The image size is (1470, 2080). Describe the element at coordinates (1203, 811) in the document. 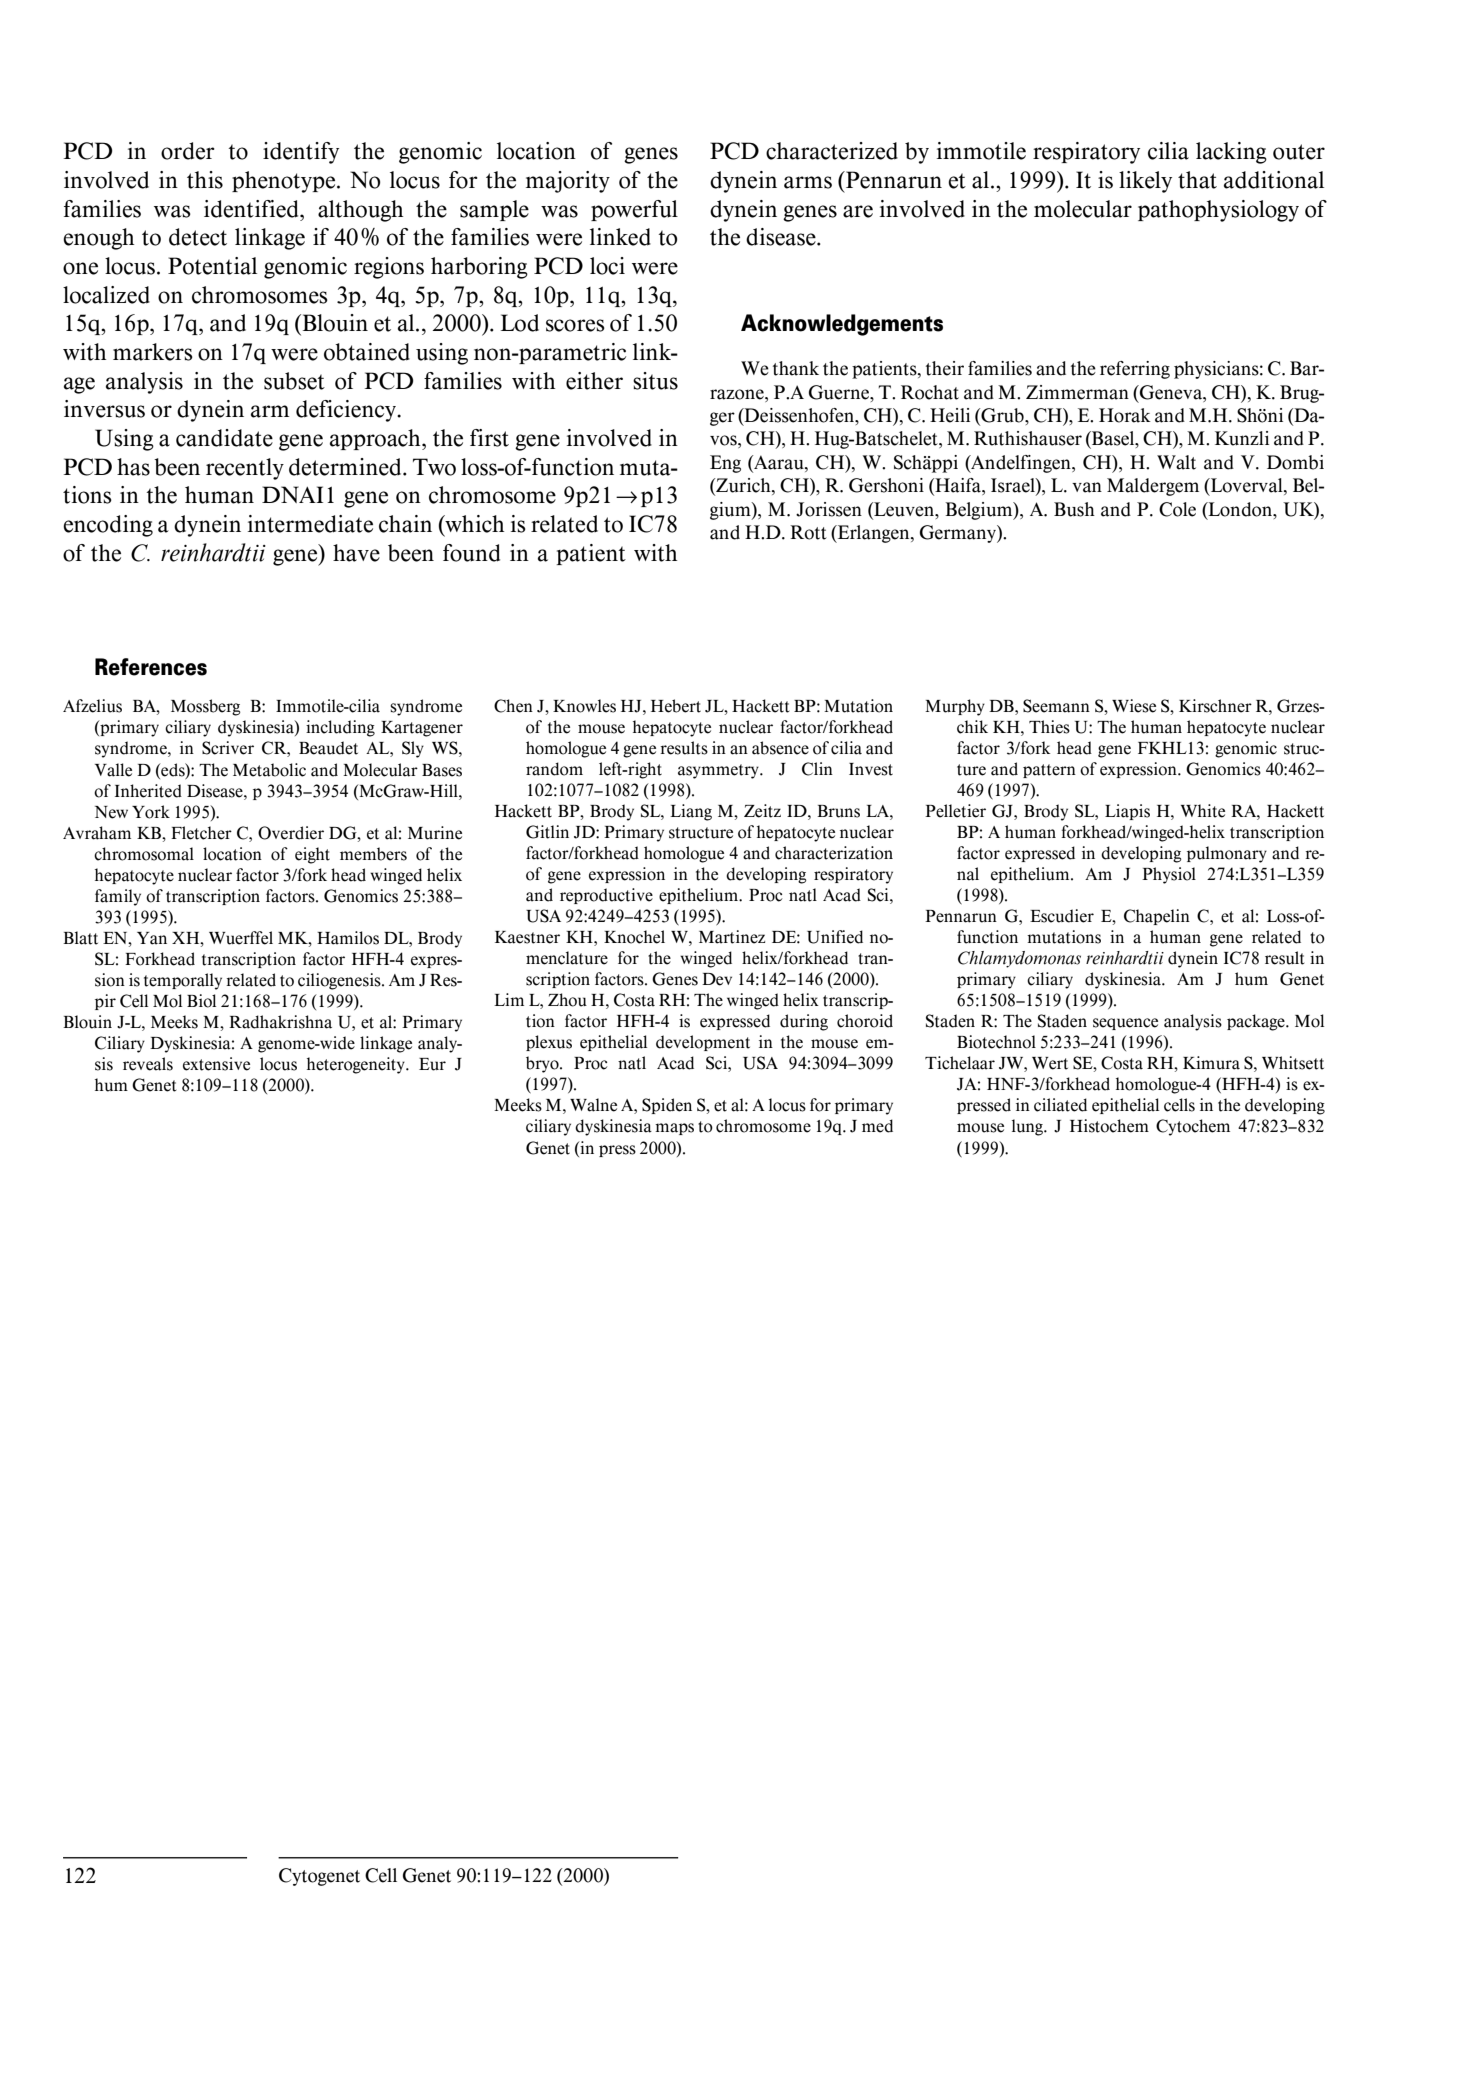

I see `White` at that location.
